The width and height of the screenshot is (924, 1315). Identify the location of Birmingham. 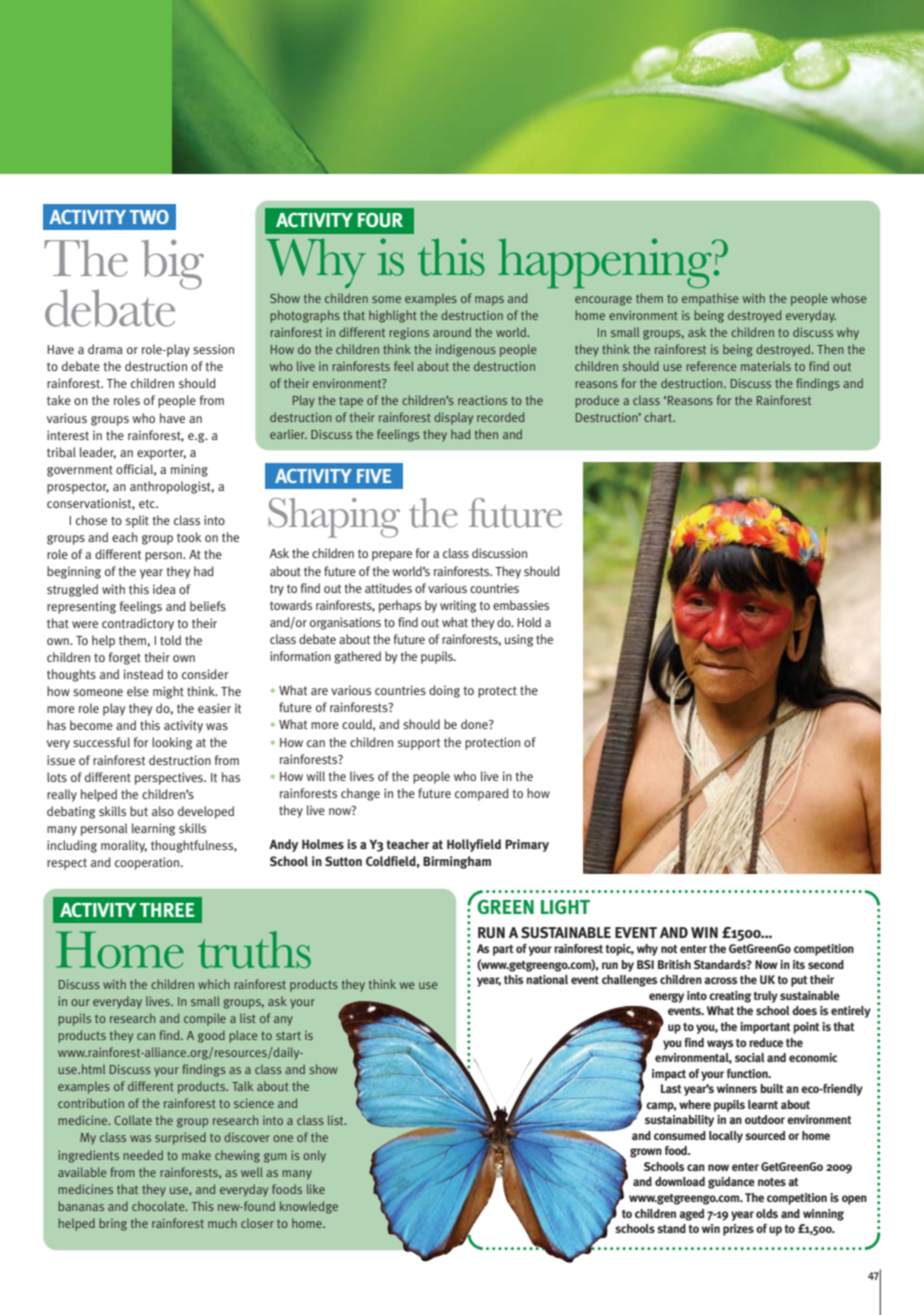
(457, 862).
